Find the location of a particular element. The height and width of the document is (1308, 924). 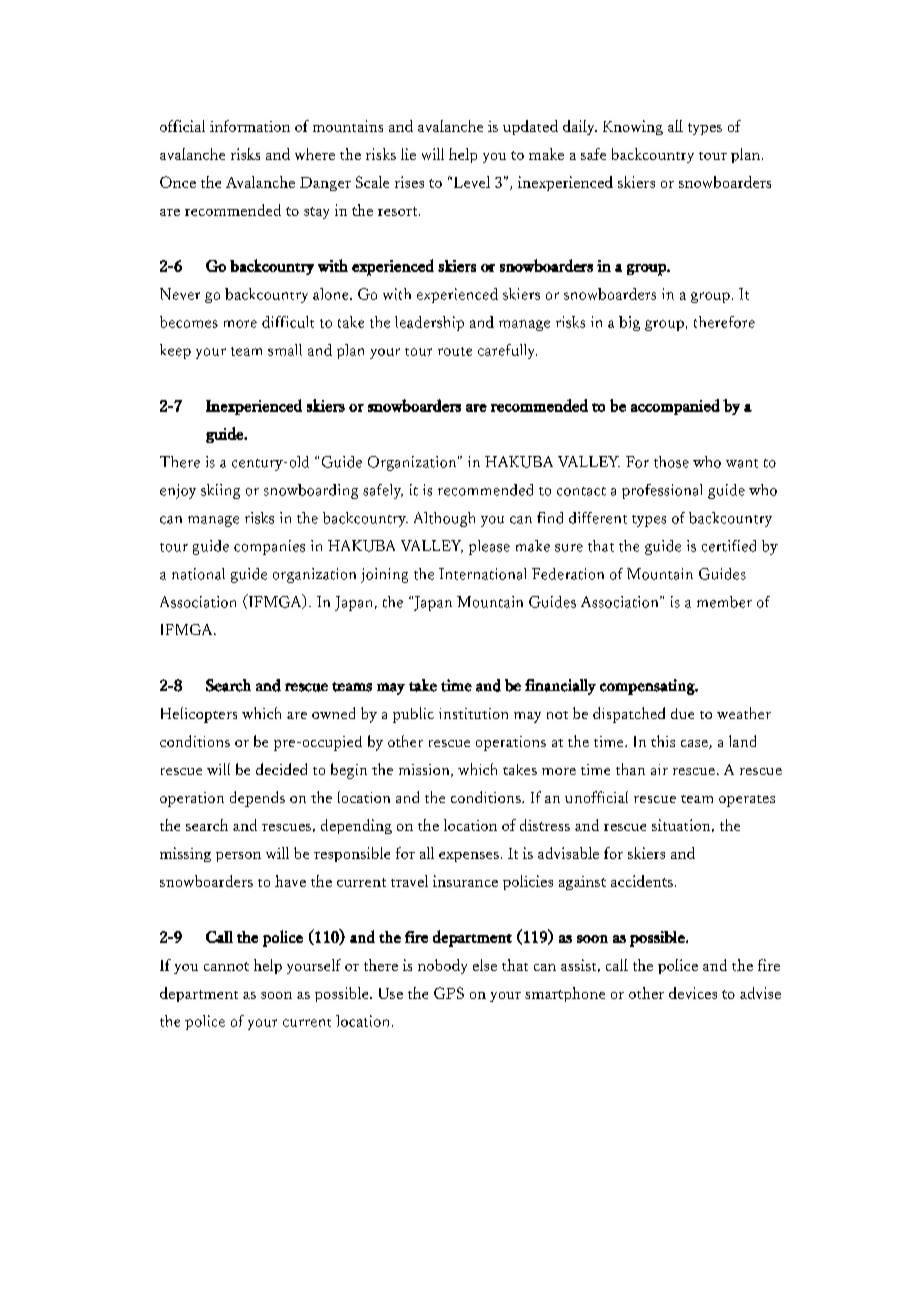

route is located at coordinates (455, 351).
